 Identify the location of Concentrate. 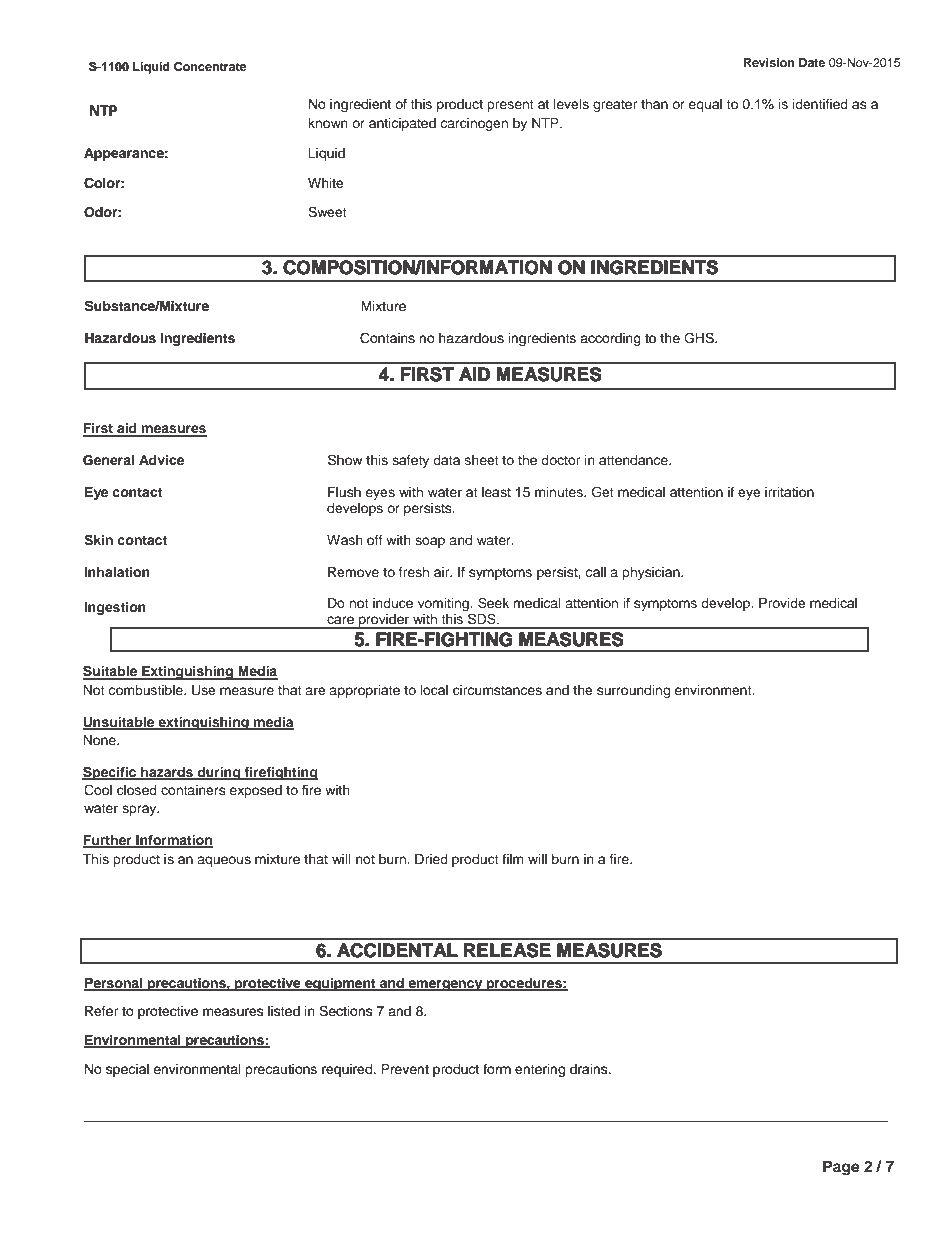
(210, 67).
